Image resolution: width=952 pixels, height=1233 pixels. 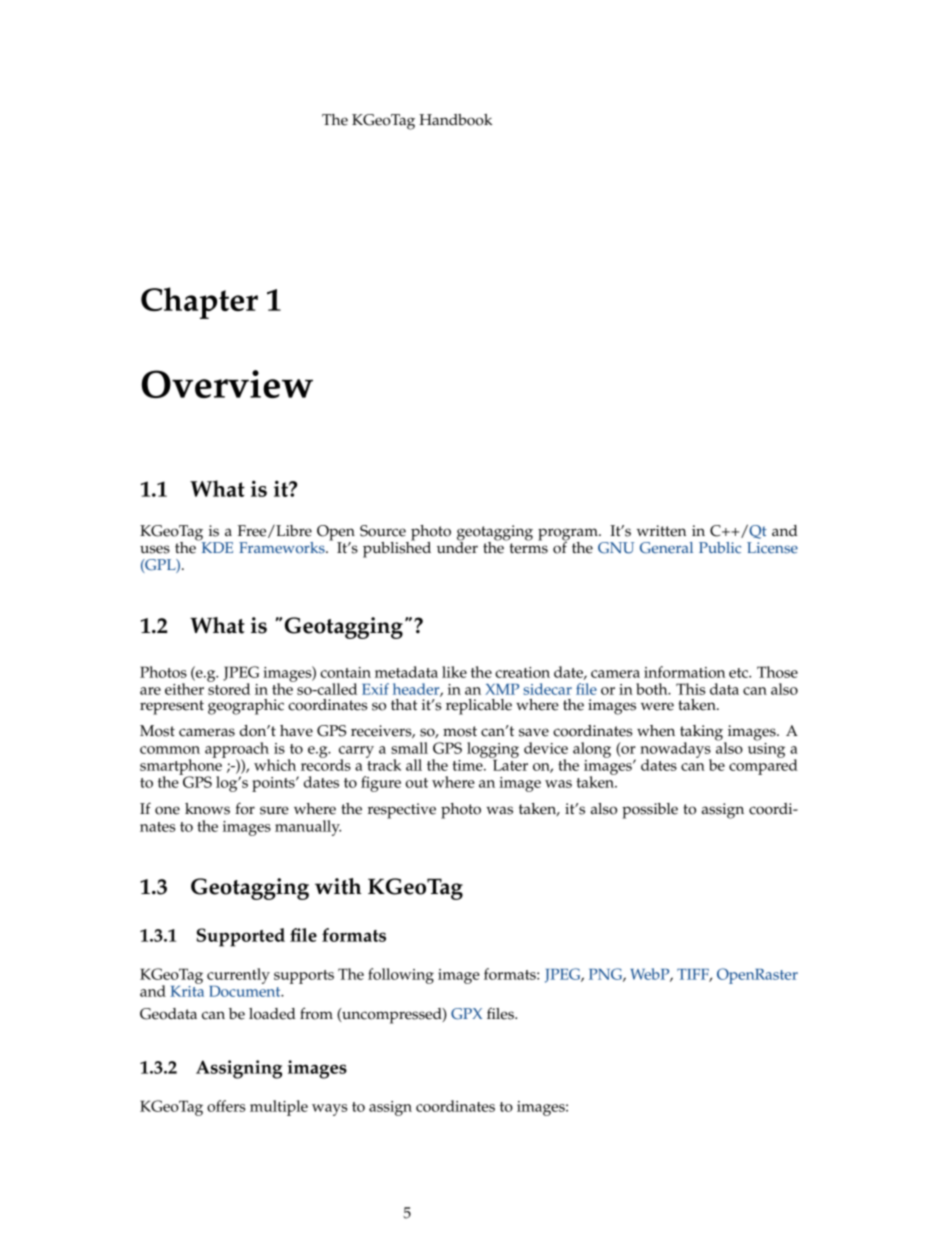 I want to click on approach, so click(x=237, y=751).
